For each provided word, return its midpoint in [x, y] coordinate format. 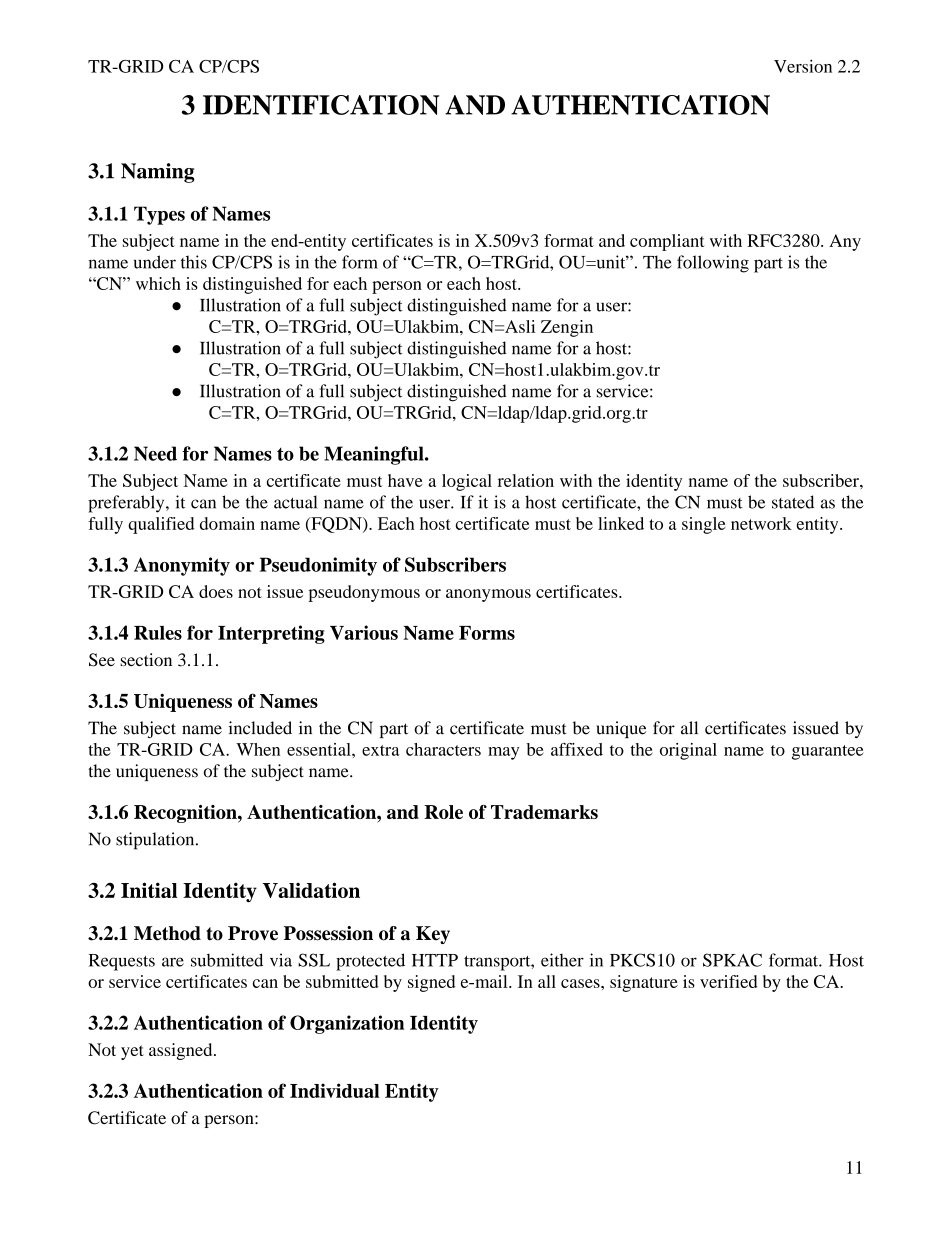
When [258, 749]
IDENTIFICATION [321, 105]
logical [467, 482]
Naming [158, 173]
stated [793, 502]
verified [728, 981]
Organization [347, 1024]
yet [132, 1052]
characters [443, 749]
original [688, 751]
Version [803, 66]
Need [155, 453]
